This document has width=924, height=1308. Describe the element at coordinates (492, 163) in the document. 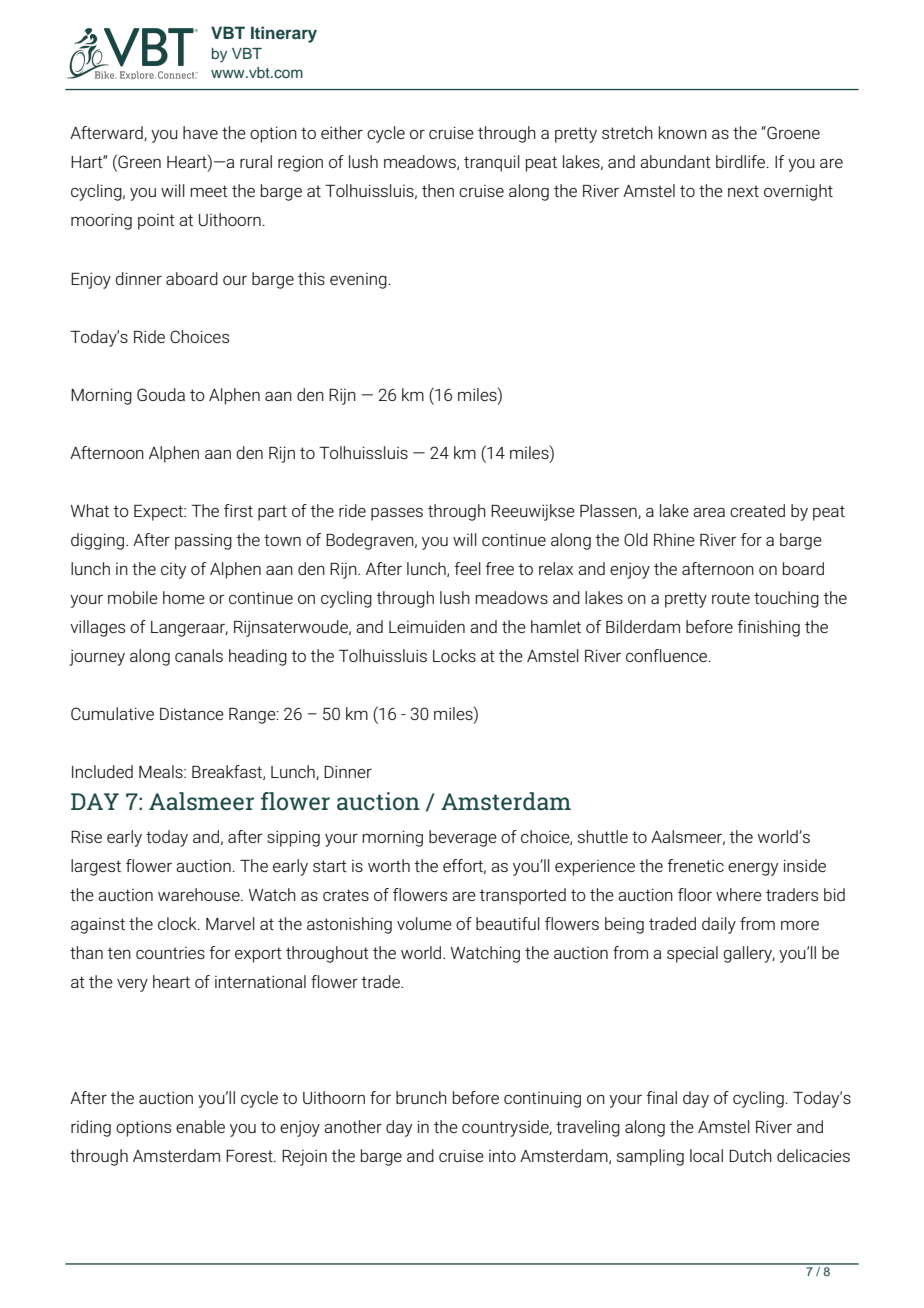

I see `tranquil` at that location.
